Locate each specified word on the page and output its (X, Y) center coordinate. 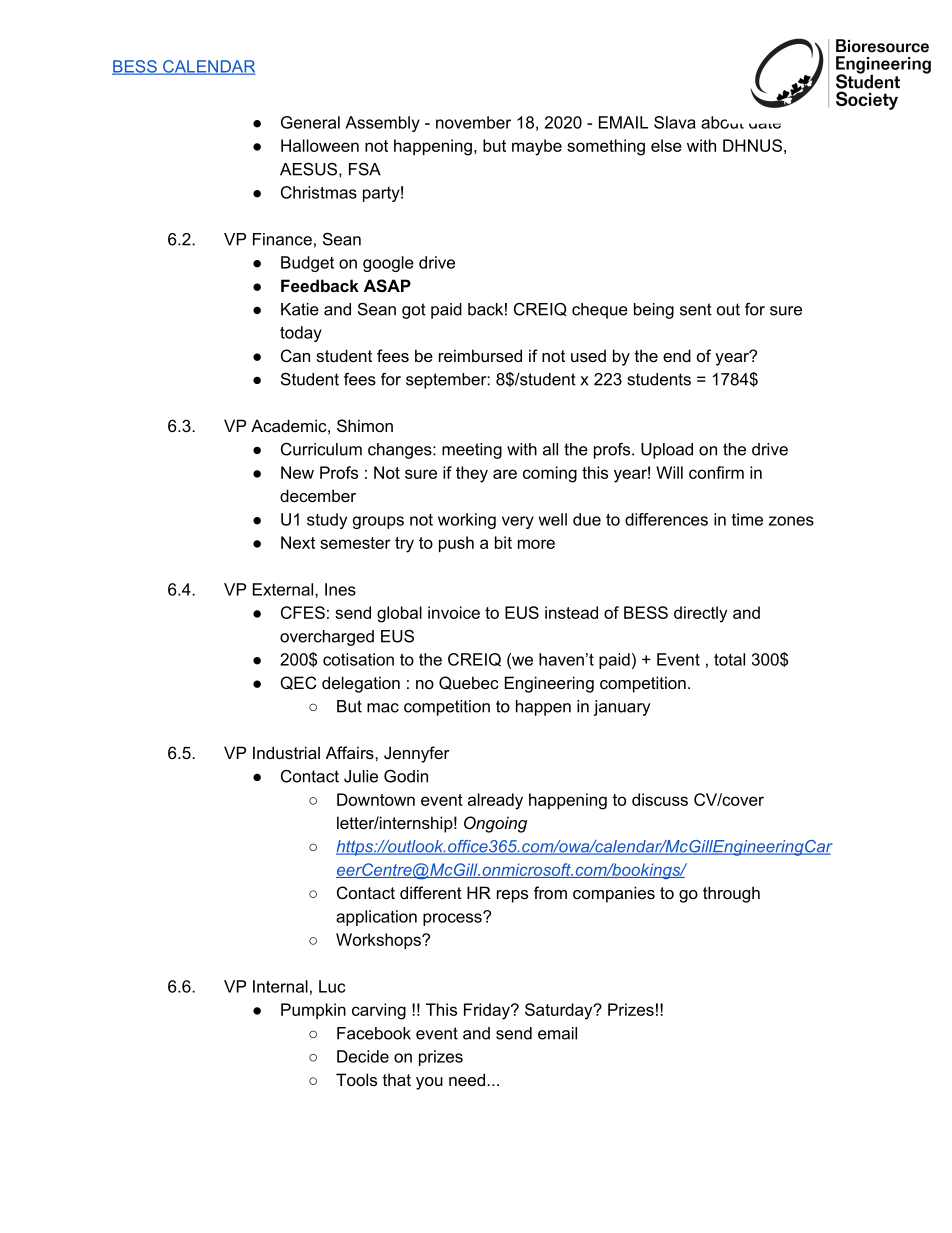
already (495, 801)
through (731, 894)
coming (550, 474)
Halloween (320, 145)
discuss (660, 799)
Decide (363, 1056)
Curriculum (321, 449)
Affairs (351, 752)
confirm (716, 472)
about (722, 122)
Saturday (560, 1011)
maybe (537, 147)
